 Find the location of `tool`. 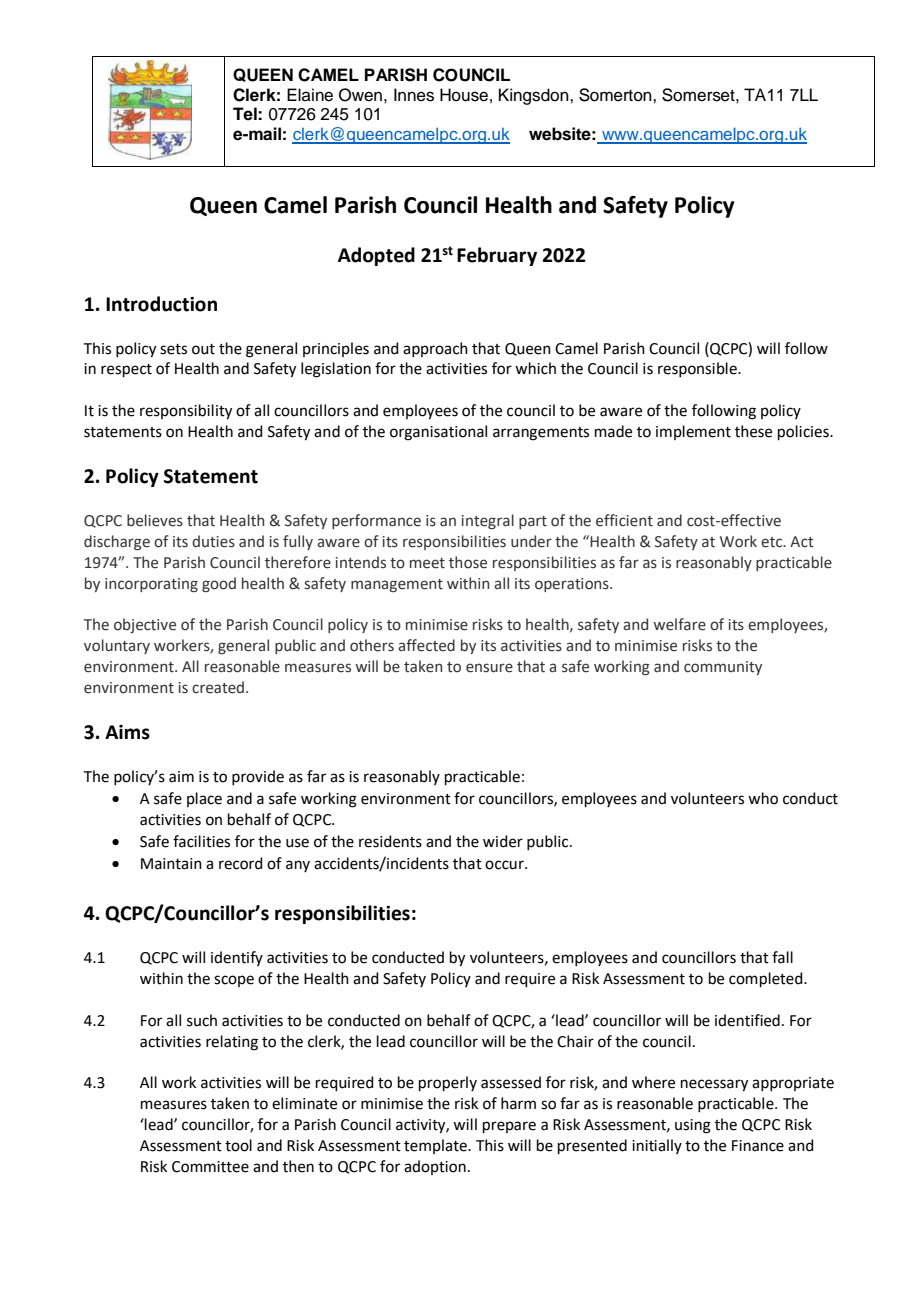

tool is located at coordinates (238, 1145).
